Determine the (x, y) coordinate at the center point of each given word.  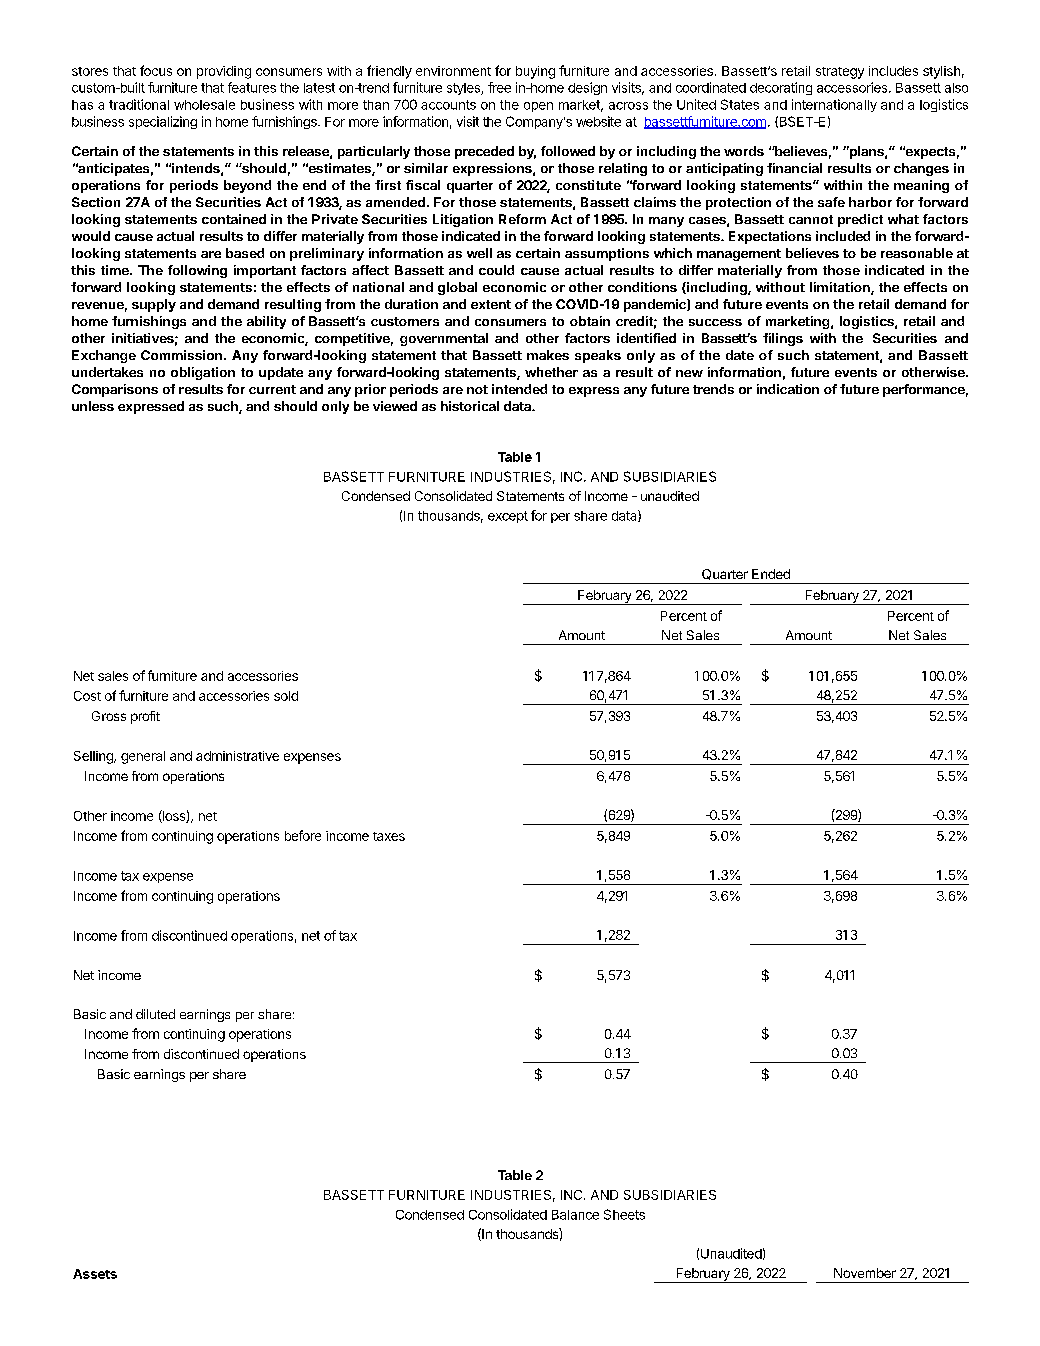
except (508, 517)
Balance (575, 1215)
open (538, 107)
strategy (840, 73)
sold (286, 696)
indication (788, 389)
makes (548, 355)
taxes (389, 836)
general (143, 757)
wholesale (204, 105)
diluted (155, 1014)
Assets (95, 1274)
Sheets (624, 1214)
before (303, 835)
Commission (181, 355)
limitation (841, 288)
